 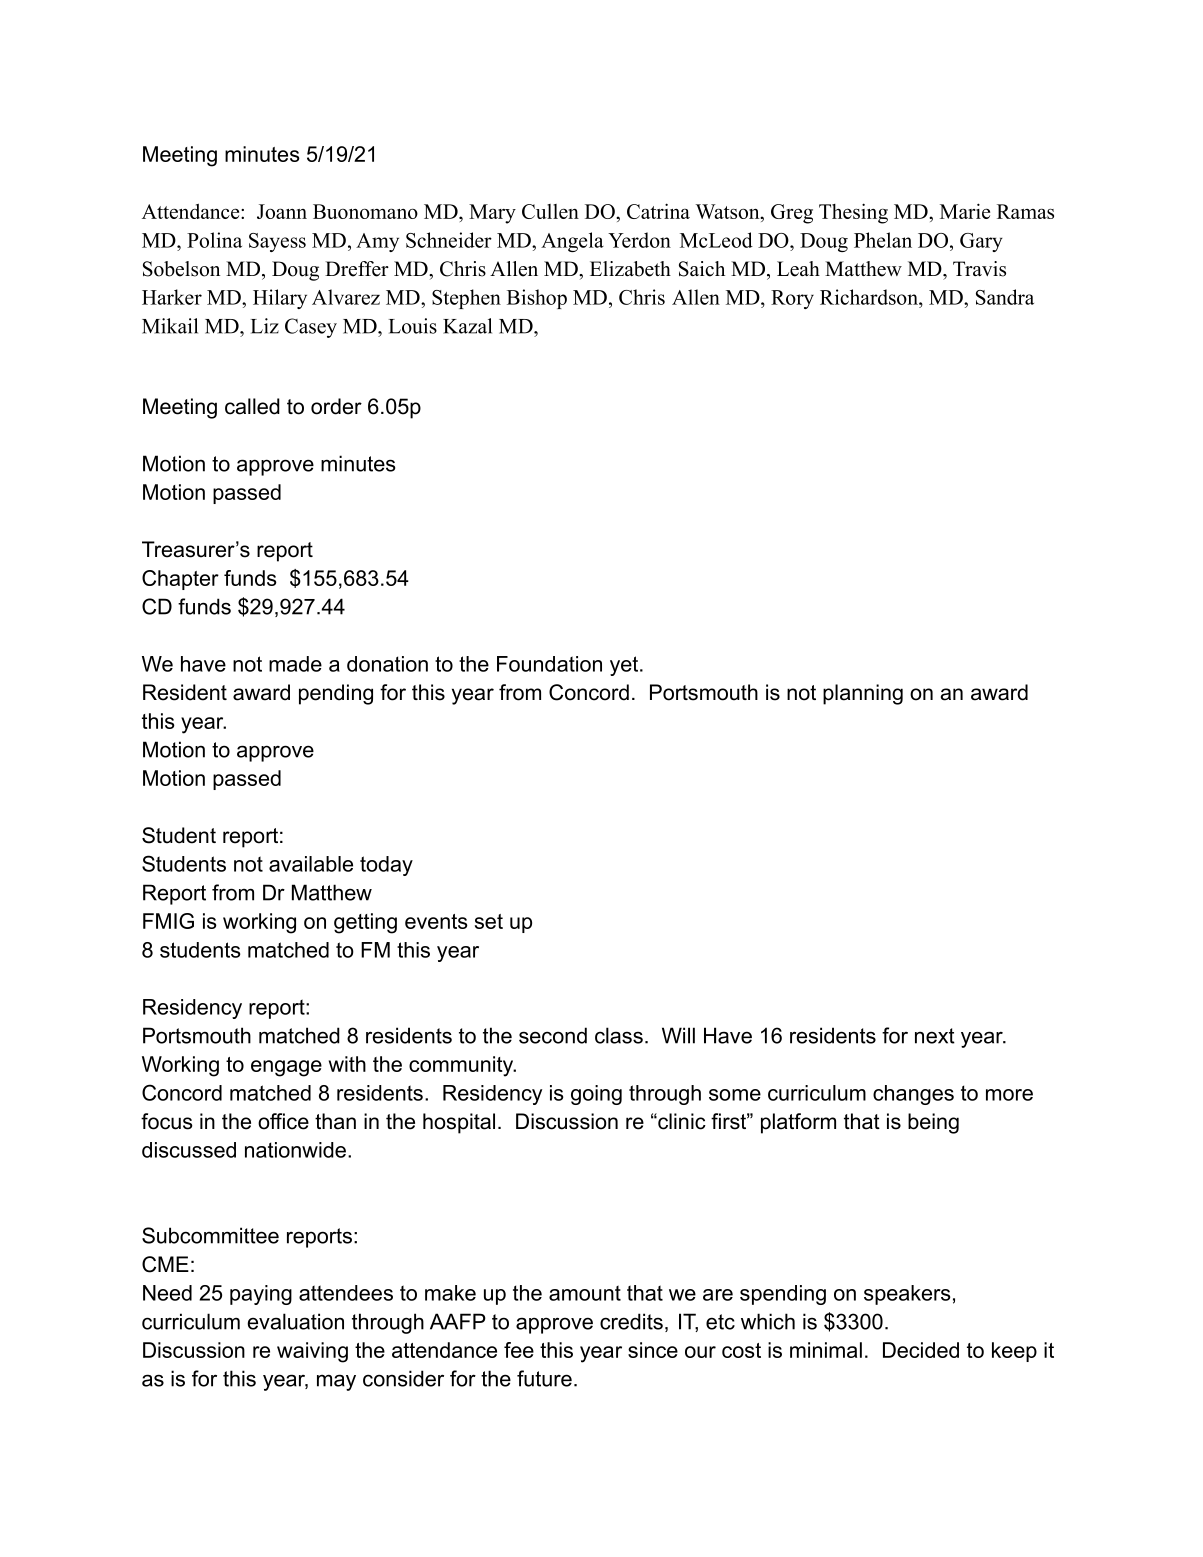 I want to click on planning, so click(x=863, y=694).
